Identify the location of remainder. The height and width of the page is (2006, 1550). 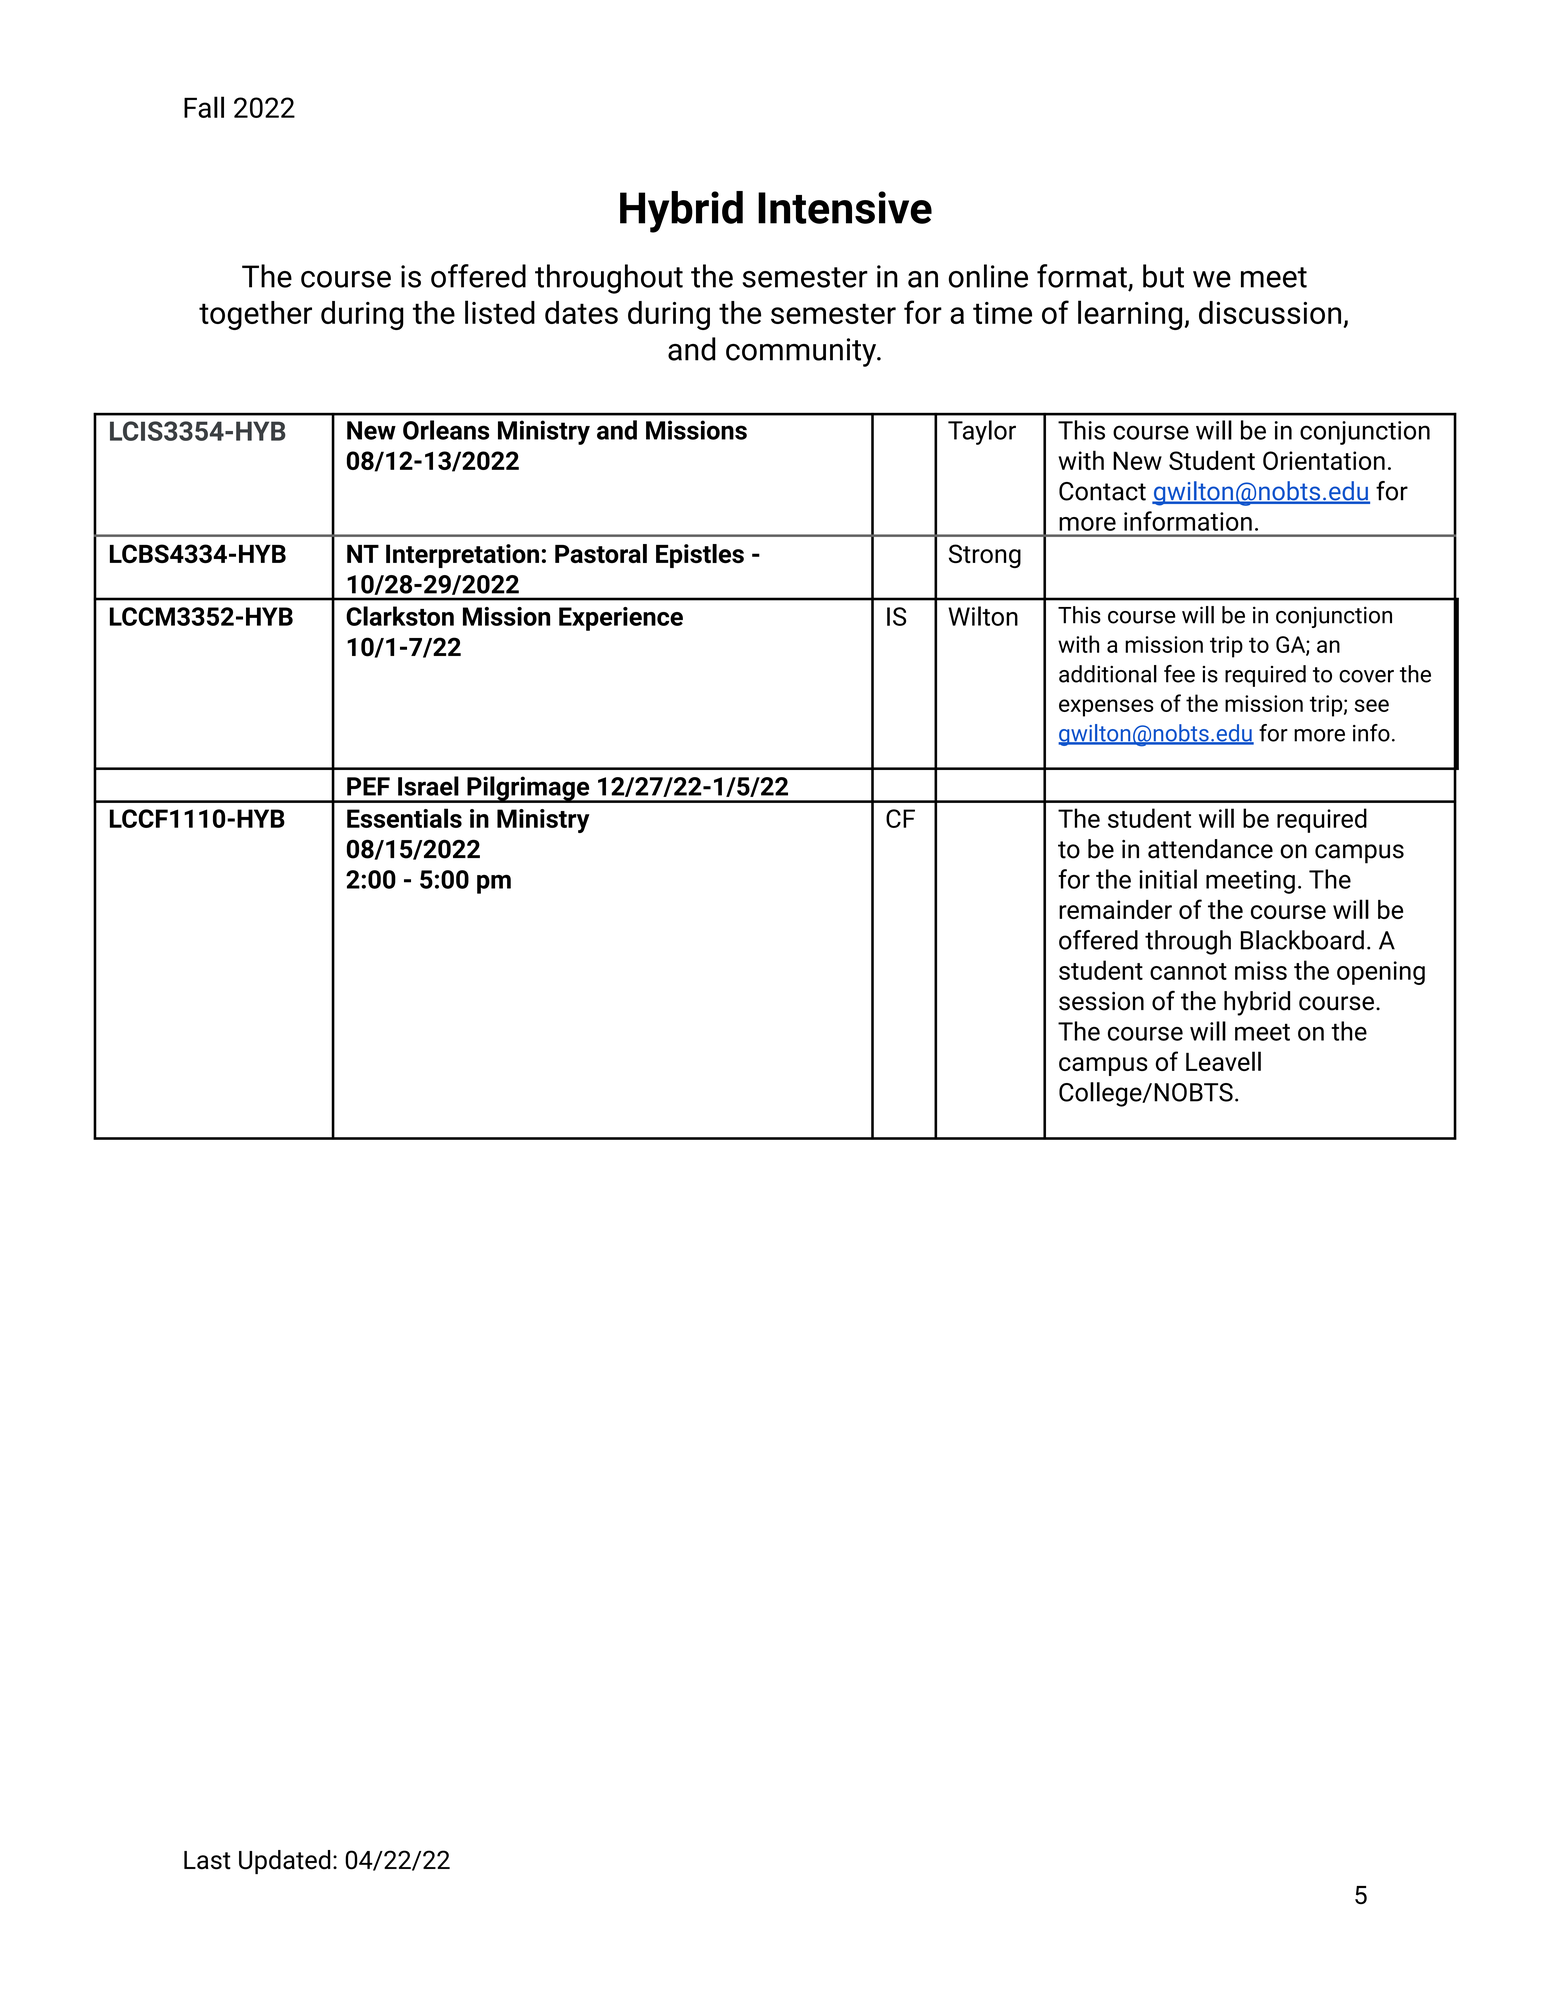
(1115, 909).
